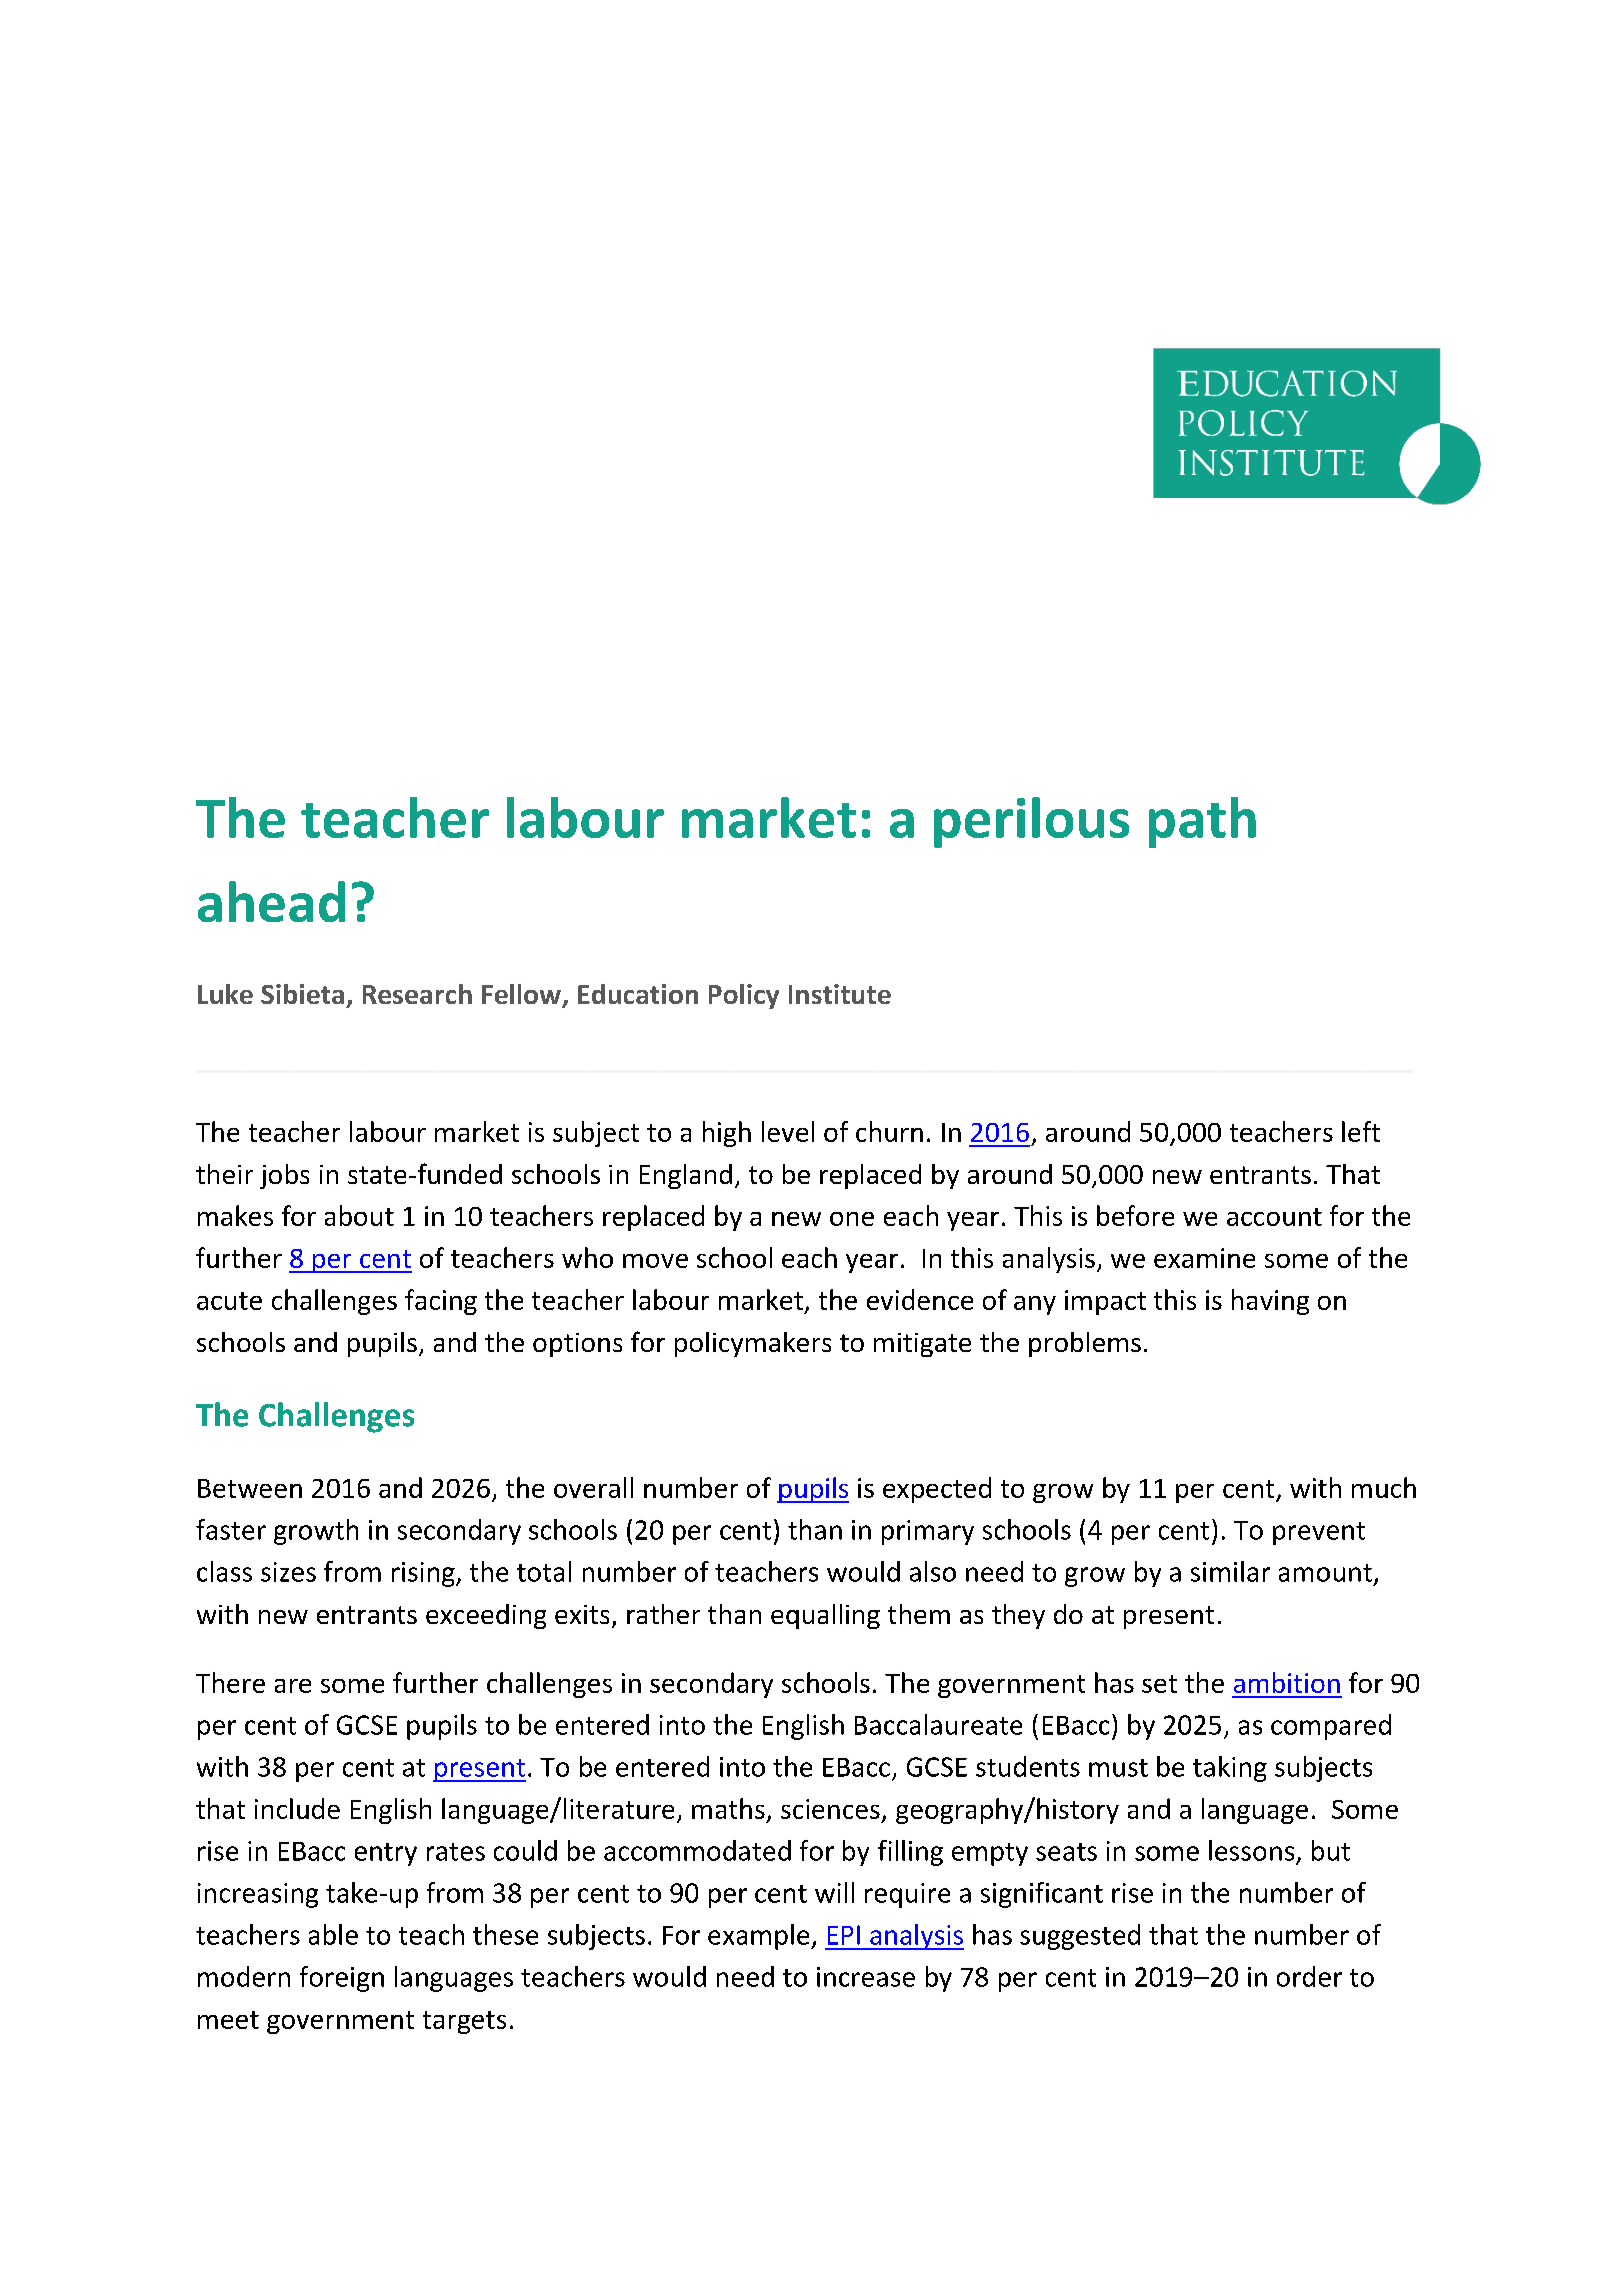  I want to click on path, so click(1202, 822).
